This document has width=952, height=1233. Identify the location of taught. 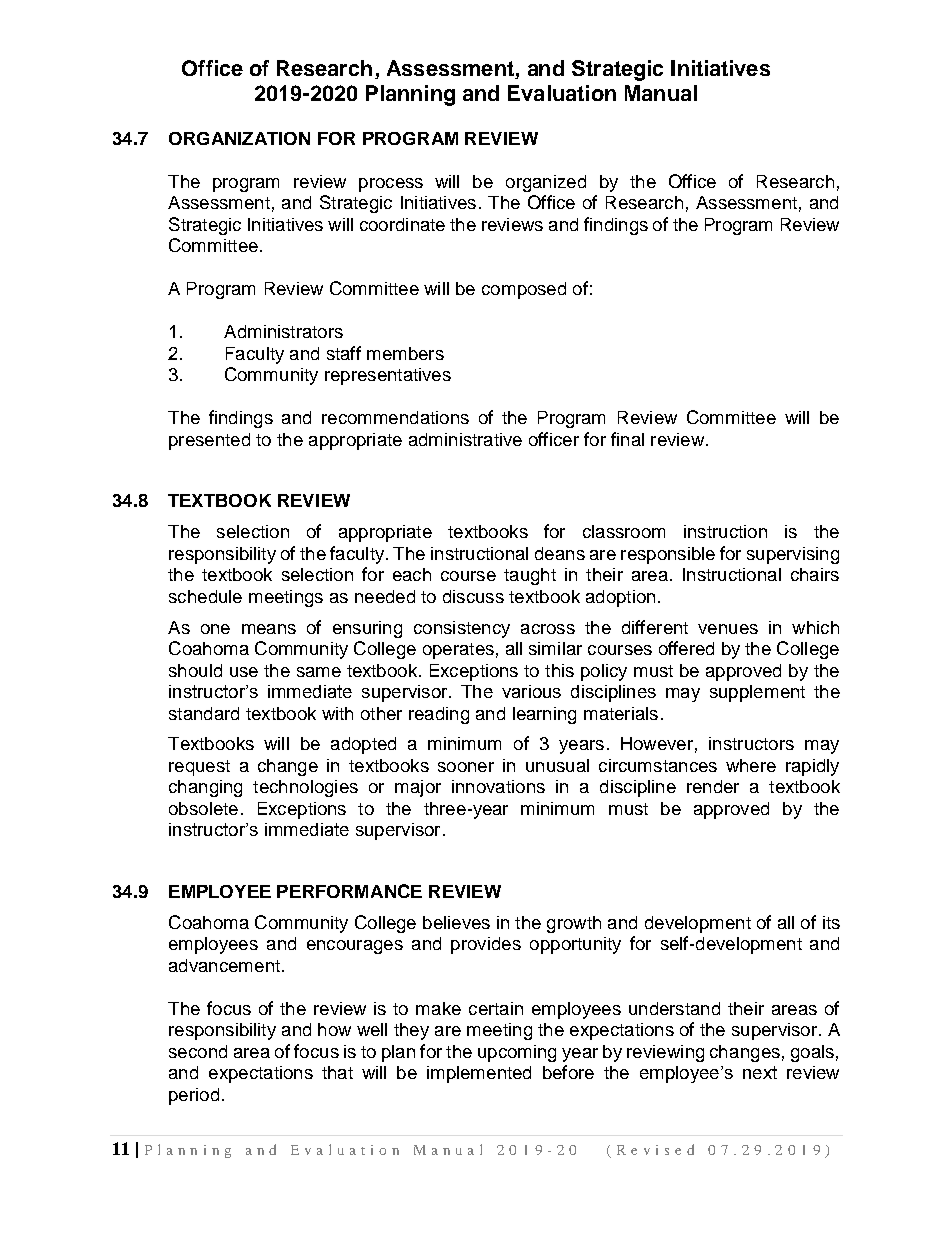
(530, 576).
